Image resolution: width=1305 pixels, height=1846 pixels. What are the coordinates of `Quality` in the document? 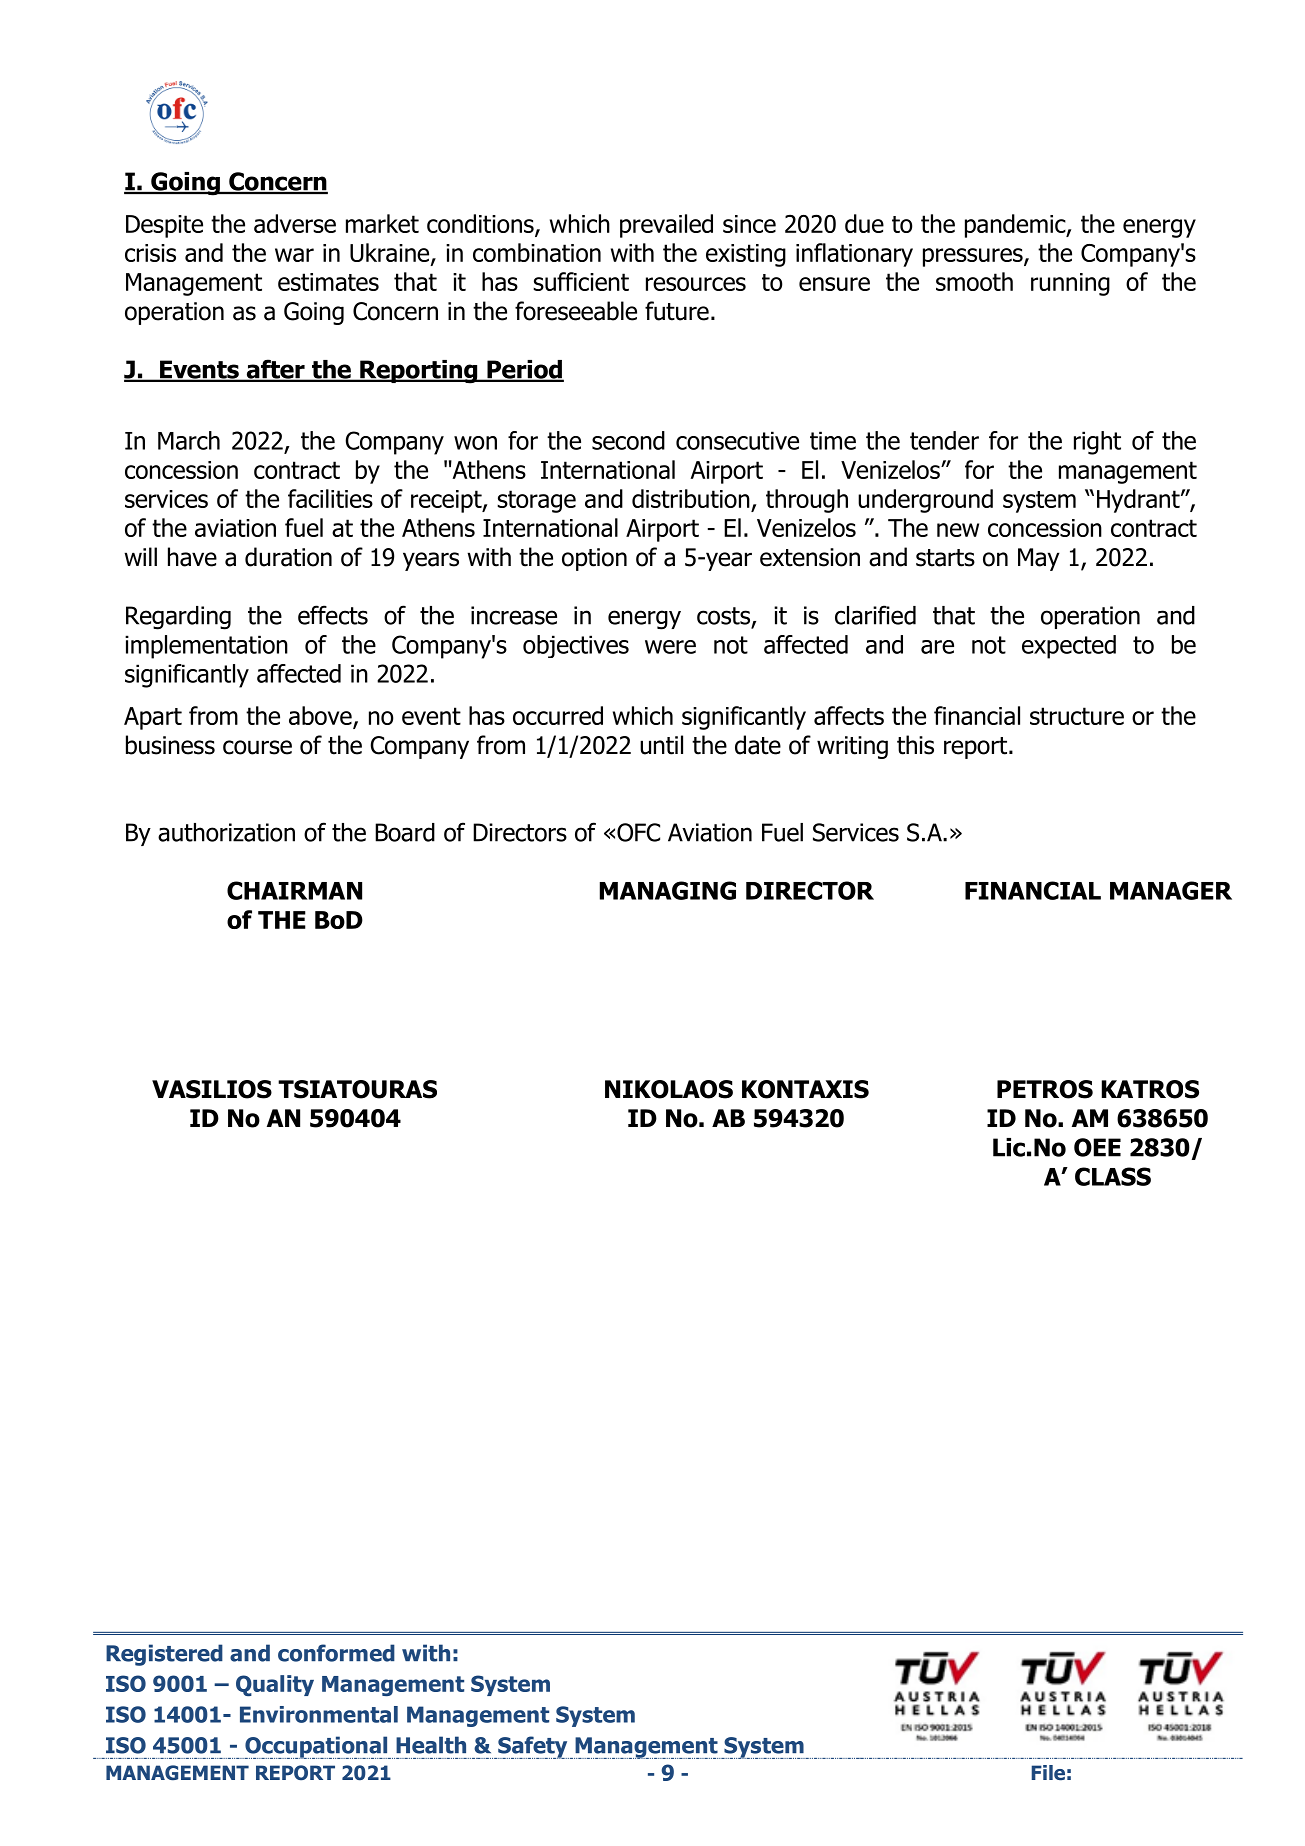 It's located at (275, 1685).
